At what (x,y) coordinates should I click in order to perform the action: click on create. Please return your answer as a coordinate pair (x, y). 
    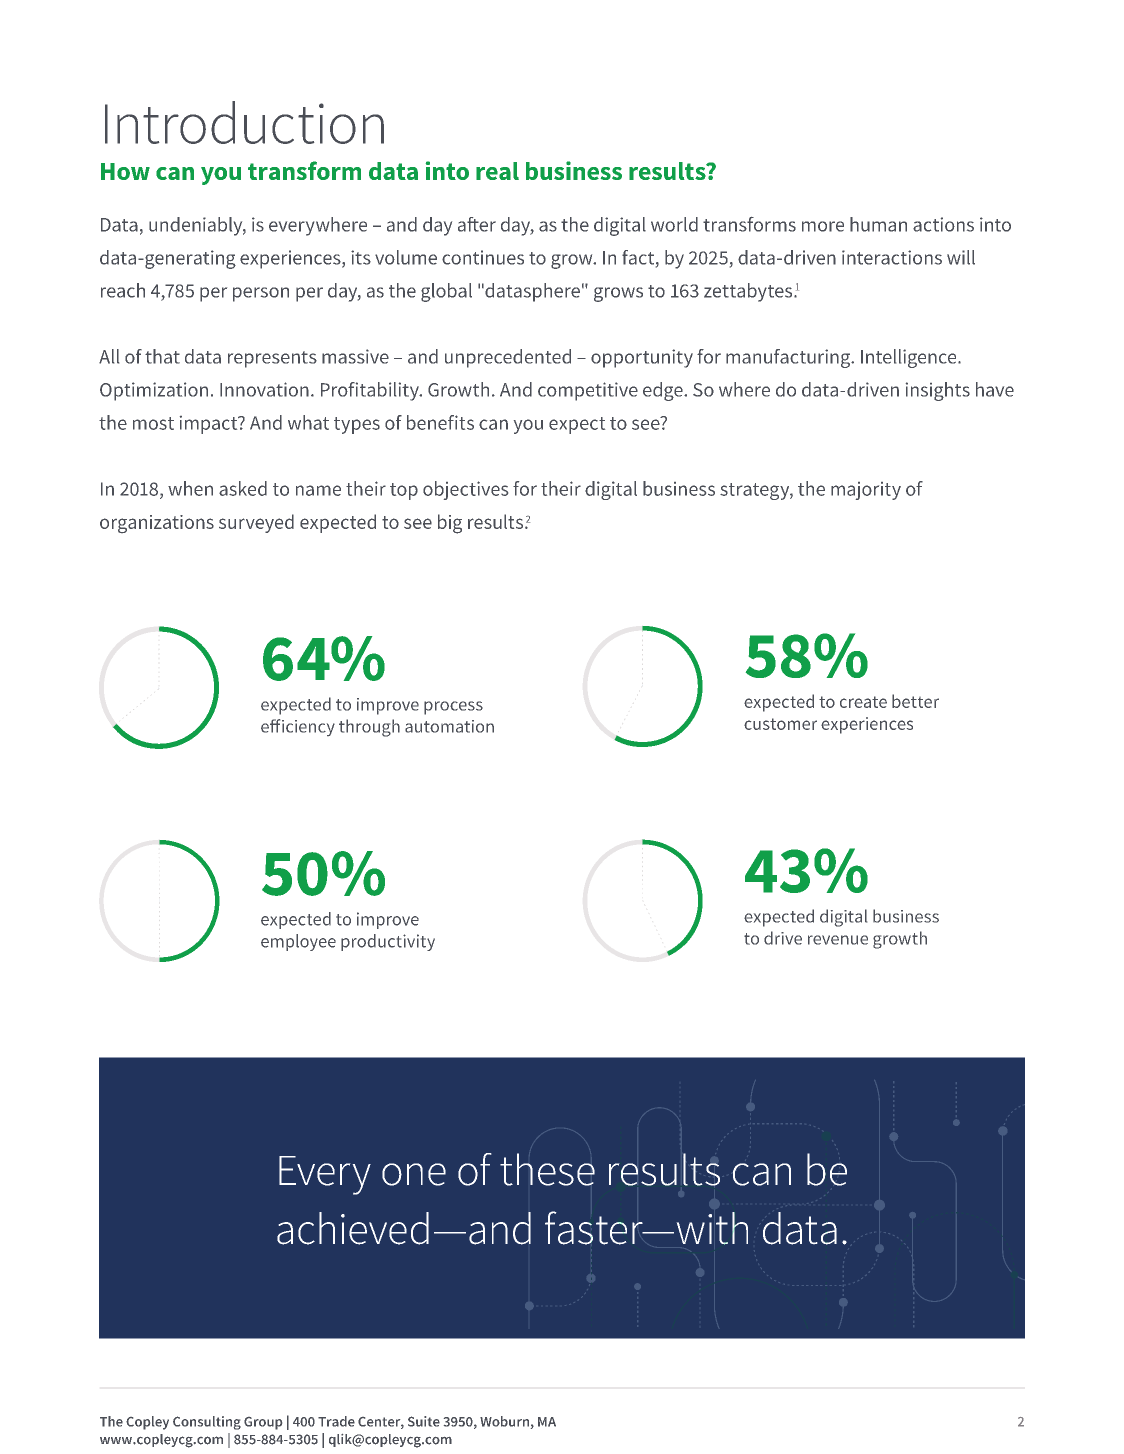
    Looking at the image, I should click on (863, 702).
